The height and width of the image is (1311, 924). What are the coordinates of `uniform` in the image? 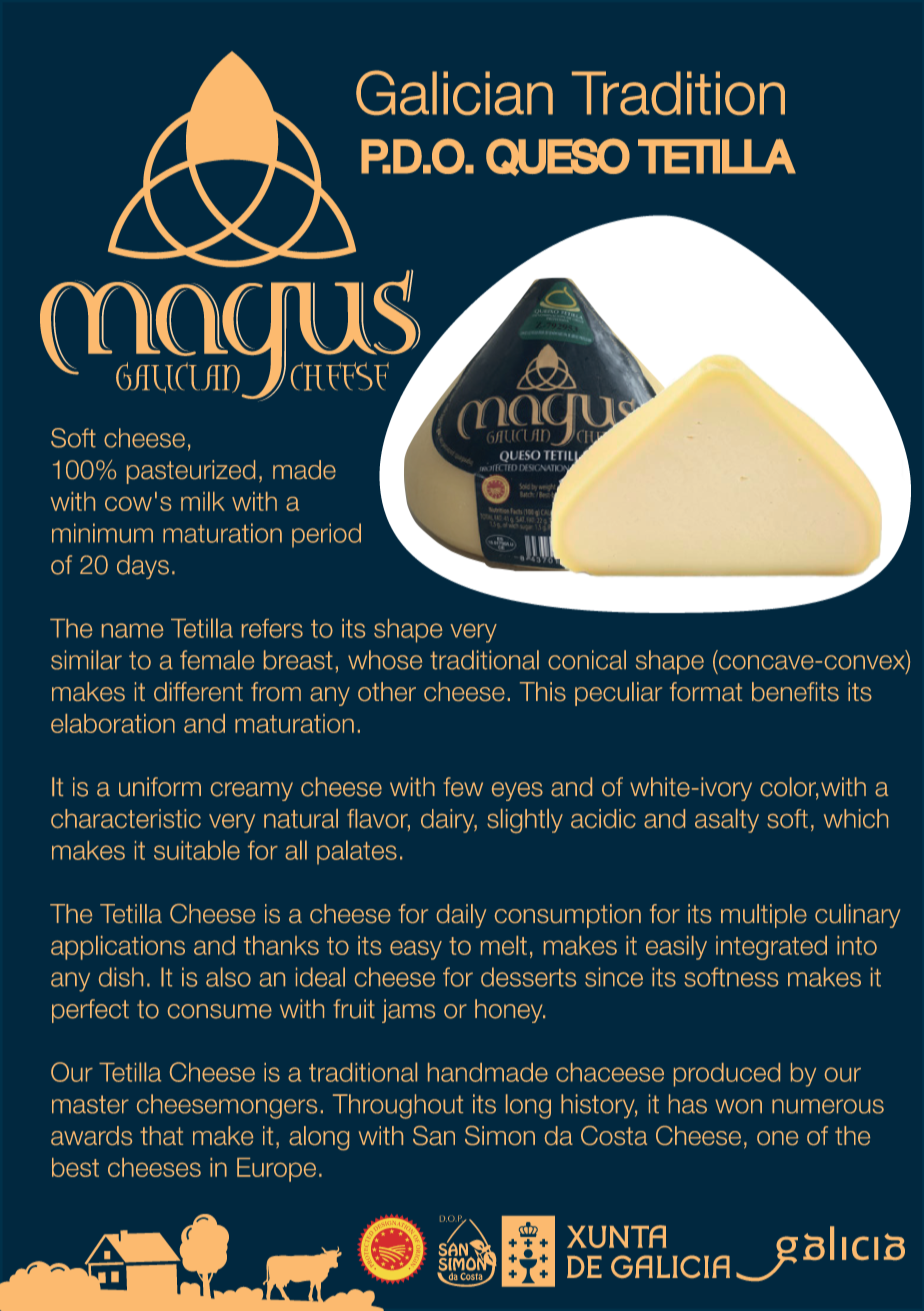 It's located at (160, 787).
